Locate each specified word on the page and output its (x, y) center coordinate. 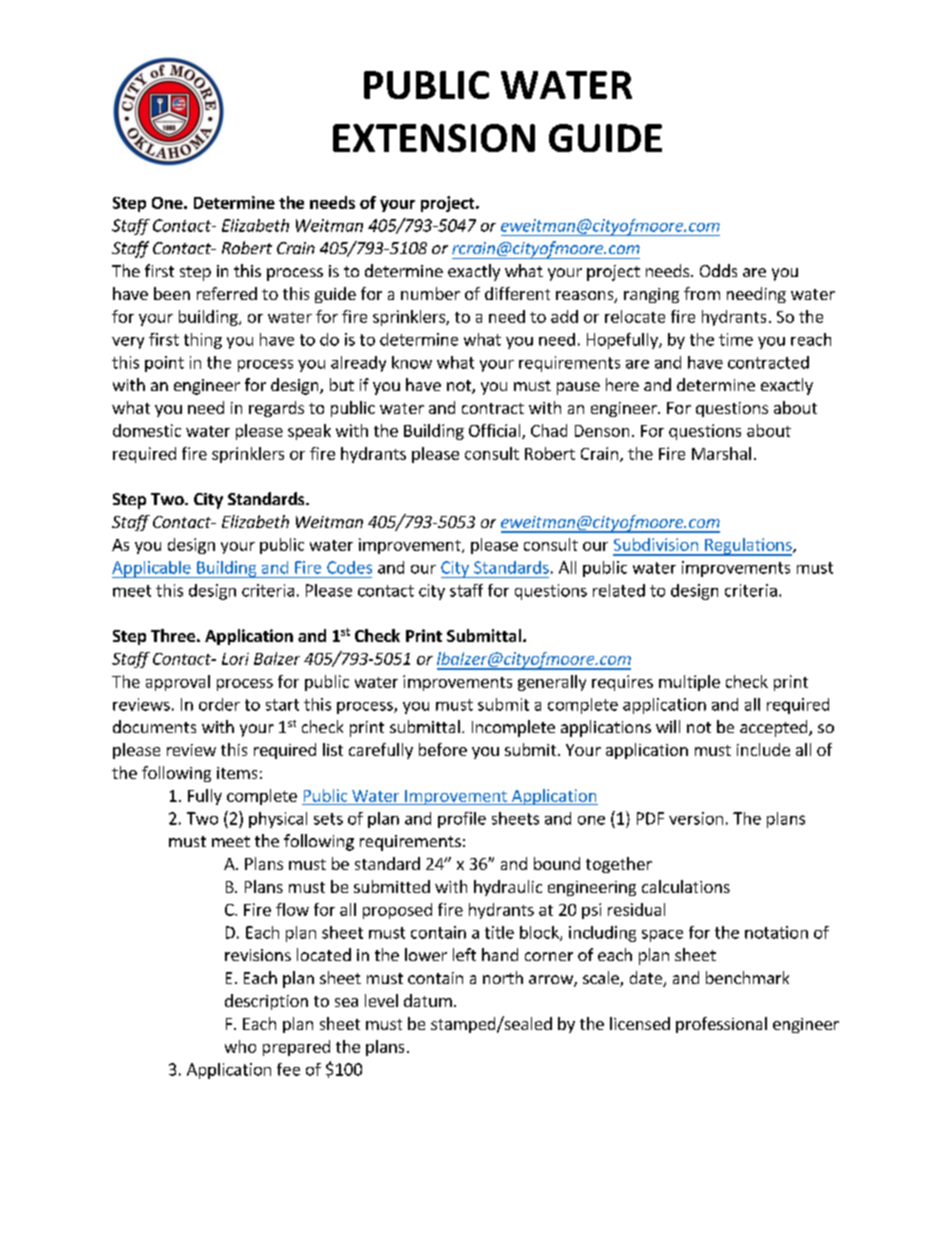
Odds (718, 270)
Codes (349, 567)
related (619, 590)
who (240, 1046)
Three (173, 635)
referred (227, 293)
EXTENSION (434, 138)
